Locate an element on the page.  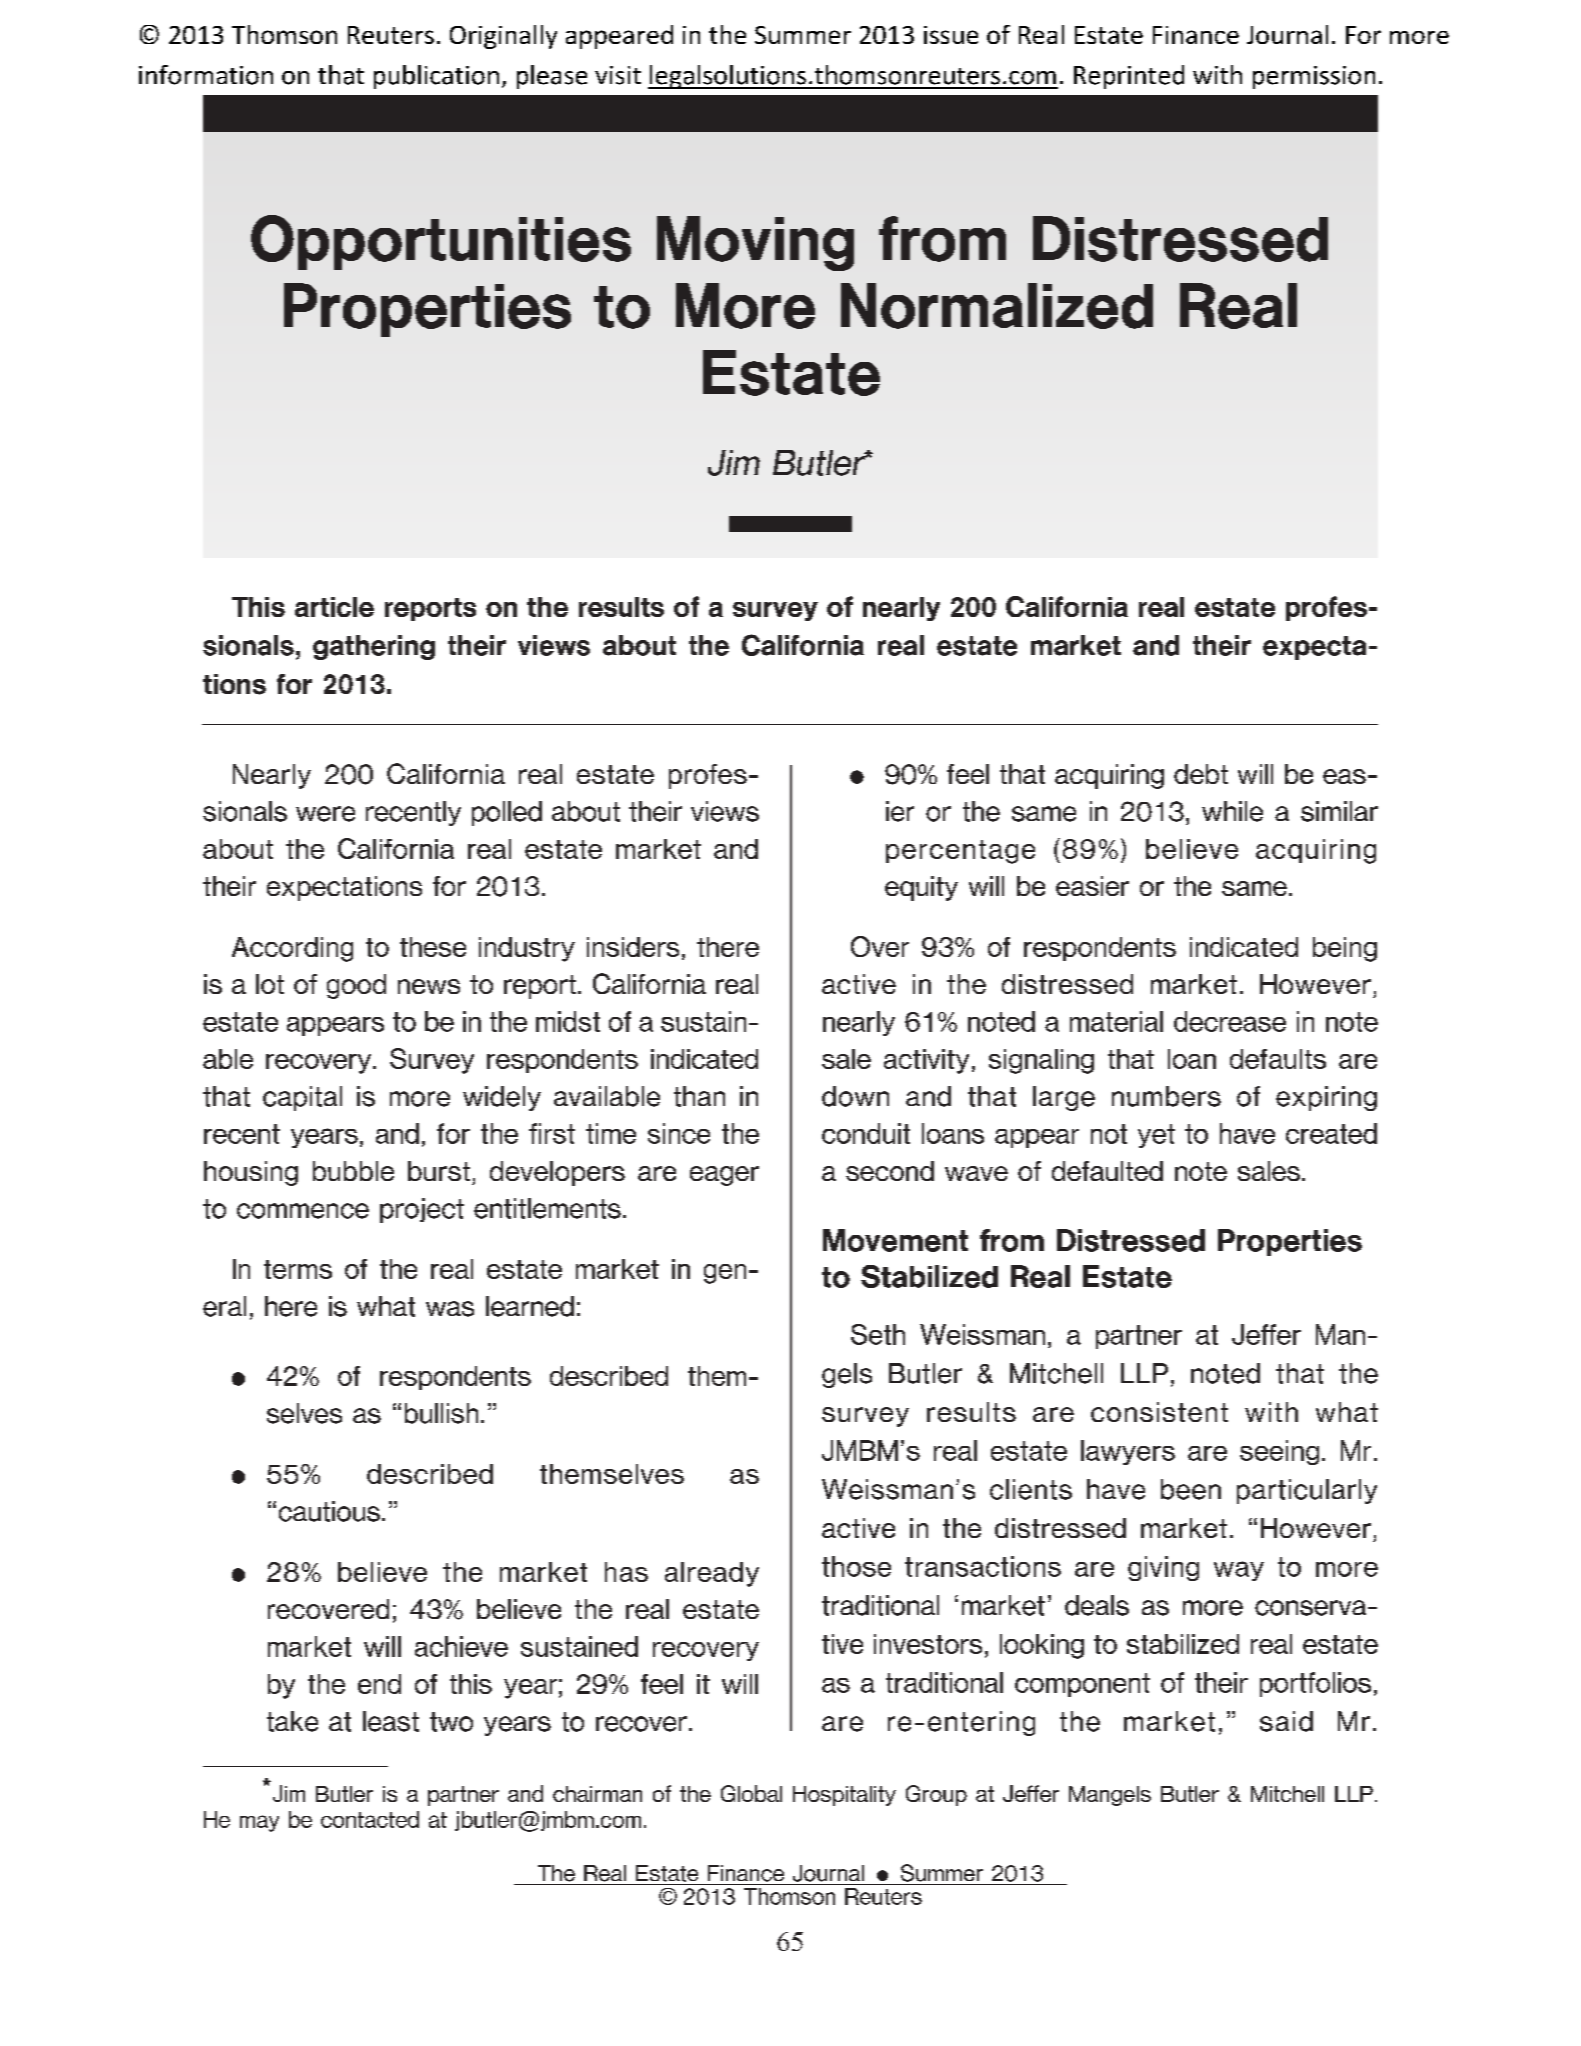
consistent is located at coordinates (1159, 1412).
